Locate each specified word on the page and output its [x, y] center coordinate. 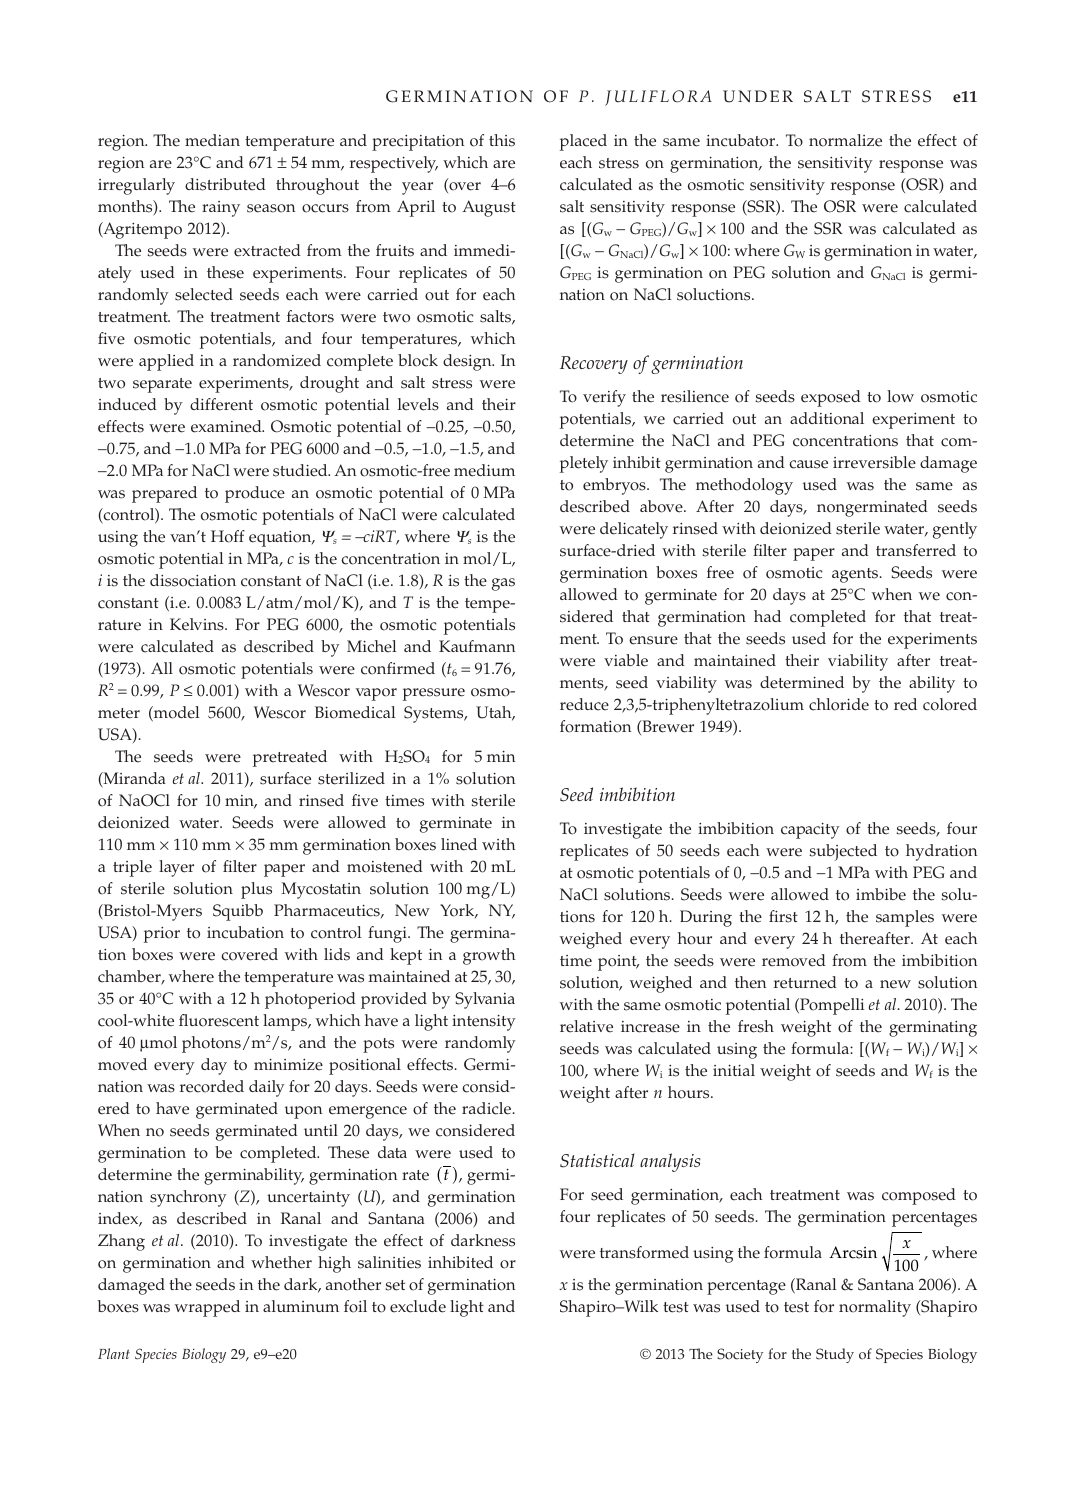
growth [489, 956]
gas [503, 584]
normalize [845, 140]
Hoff [228, 536]
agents [856, 575]
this [502, 140]
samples [905, 918]
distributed [225, 184]
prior [162, 935]
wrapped [207, 1308]
